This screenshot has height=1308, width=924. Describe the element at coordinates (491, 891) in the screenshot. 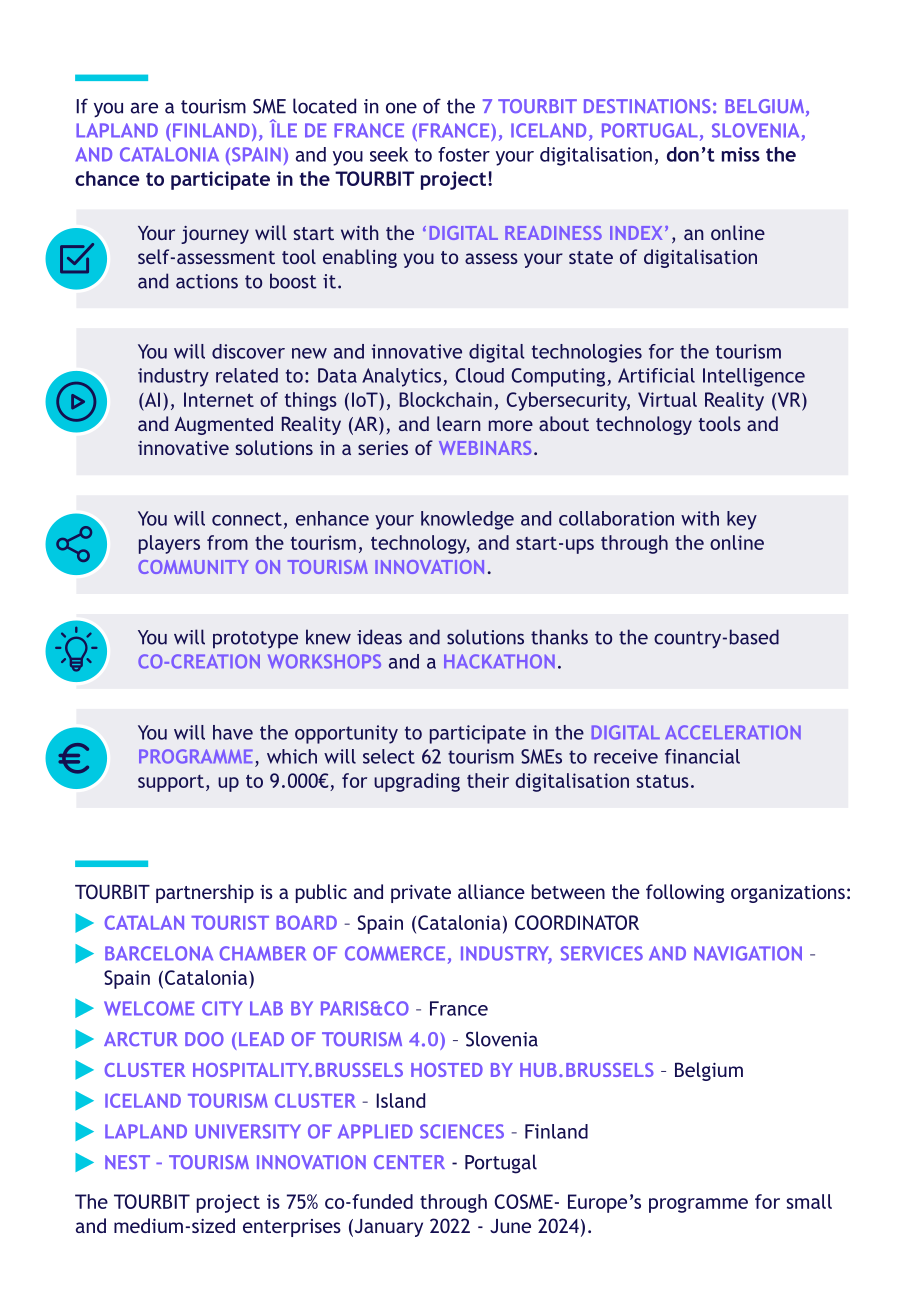

I see `alliance` at that location.
